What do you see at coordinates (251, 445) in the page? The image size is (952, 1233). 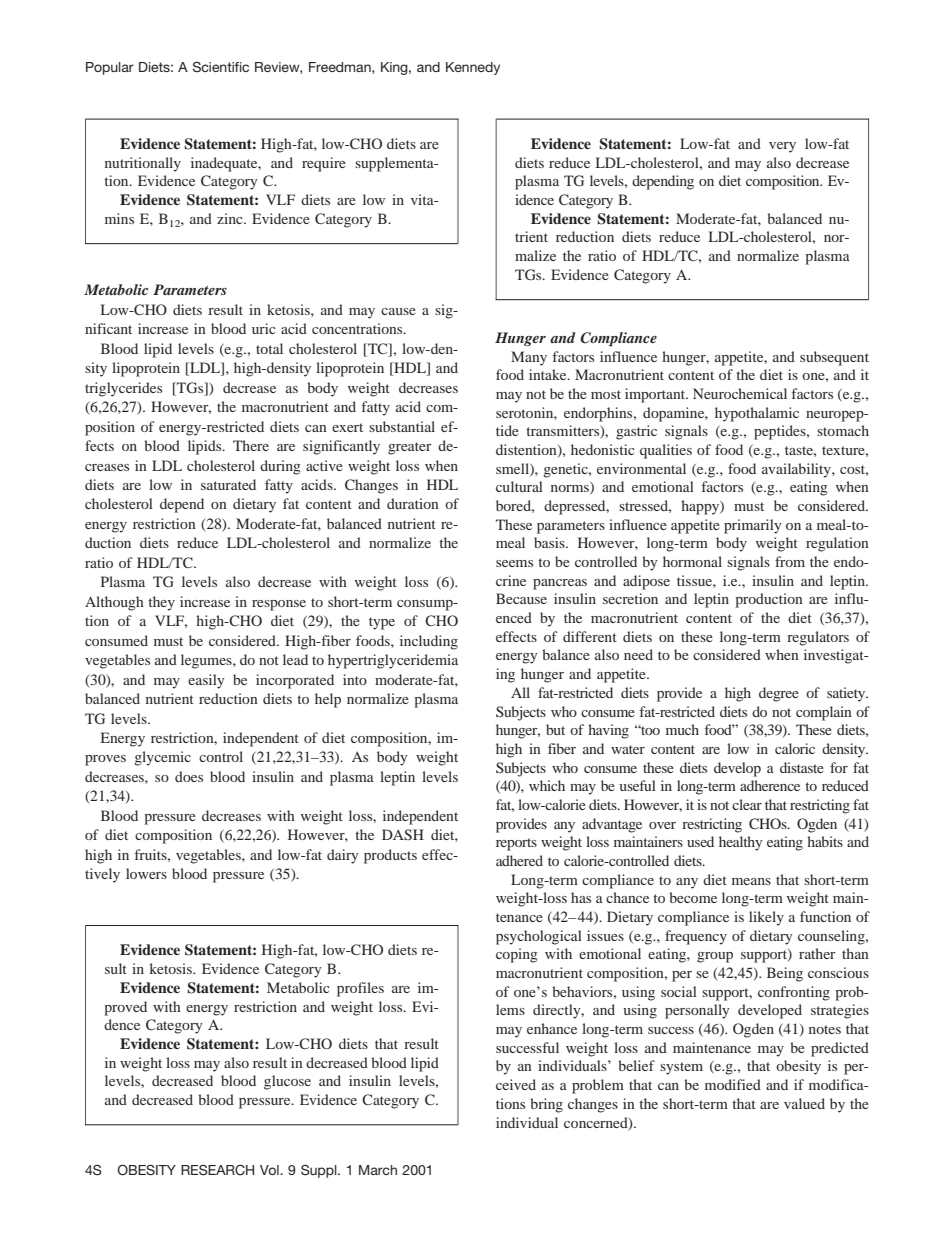 I see `There` at bounding box center [251, 445].
